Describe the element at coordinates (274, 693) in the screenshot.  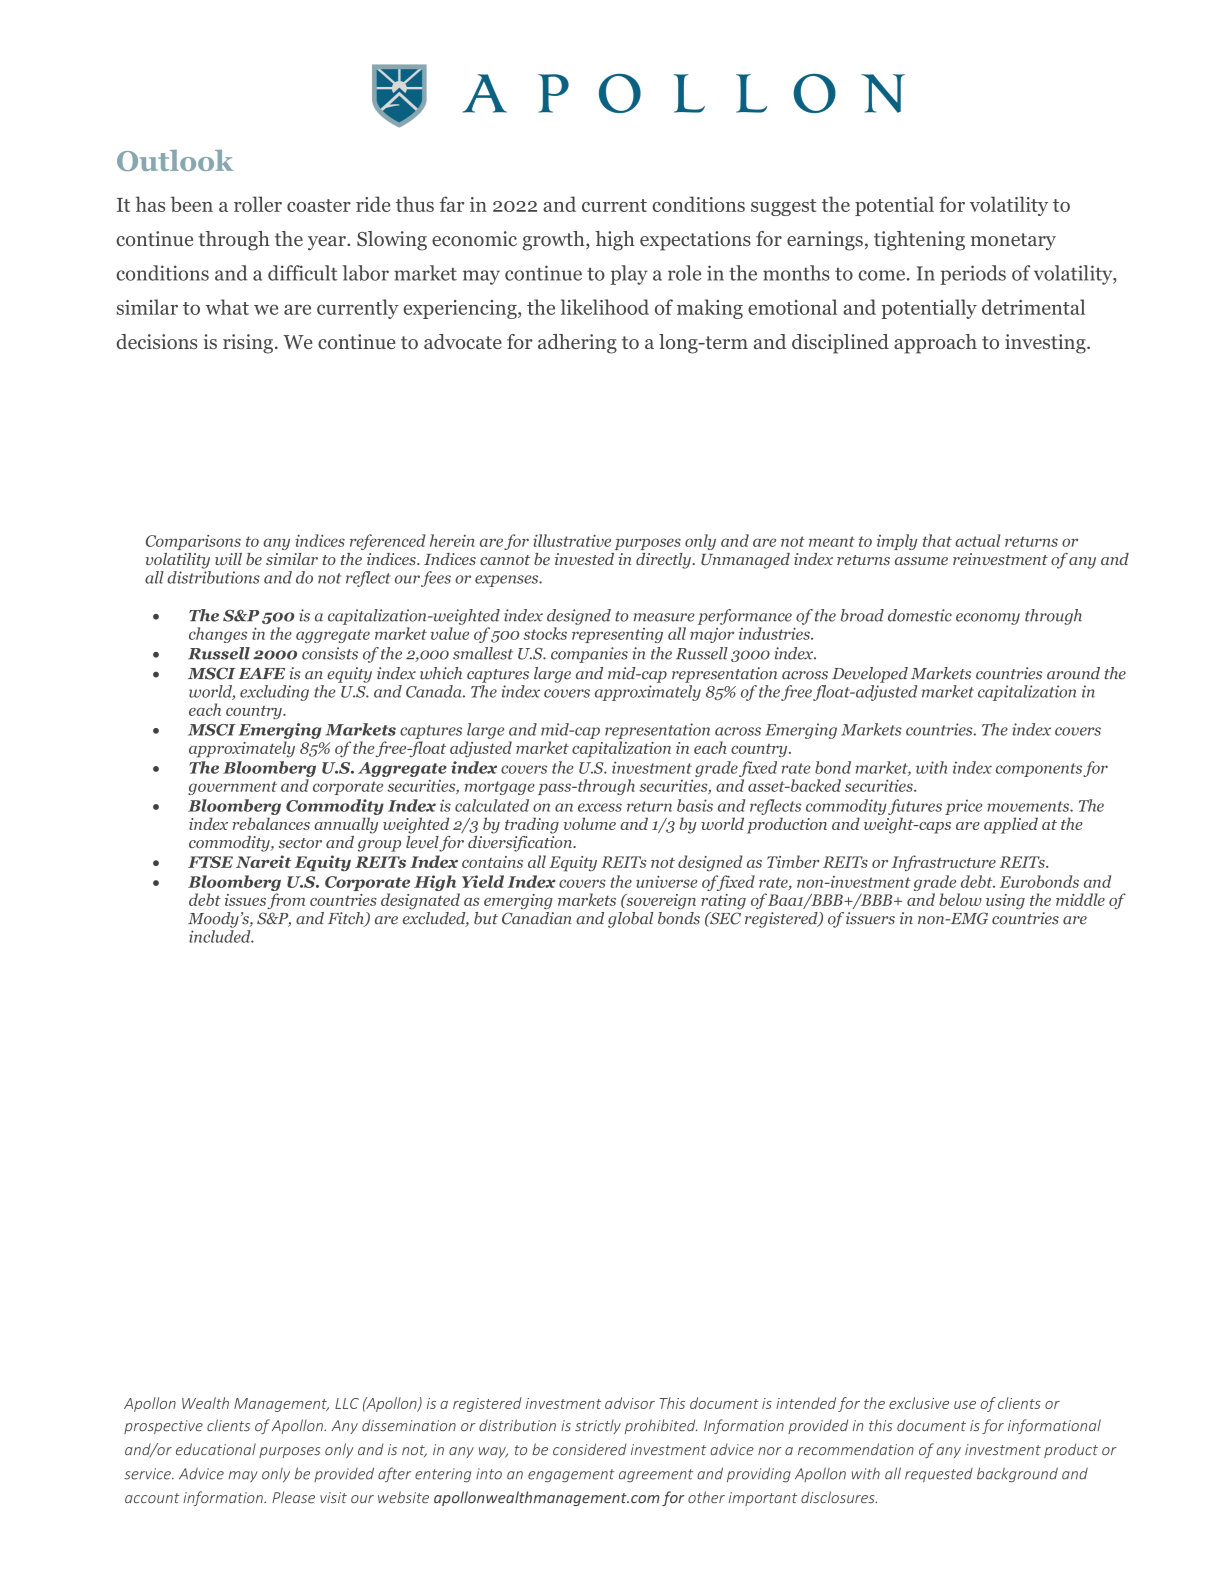
I see `excluding` at that location.
